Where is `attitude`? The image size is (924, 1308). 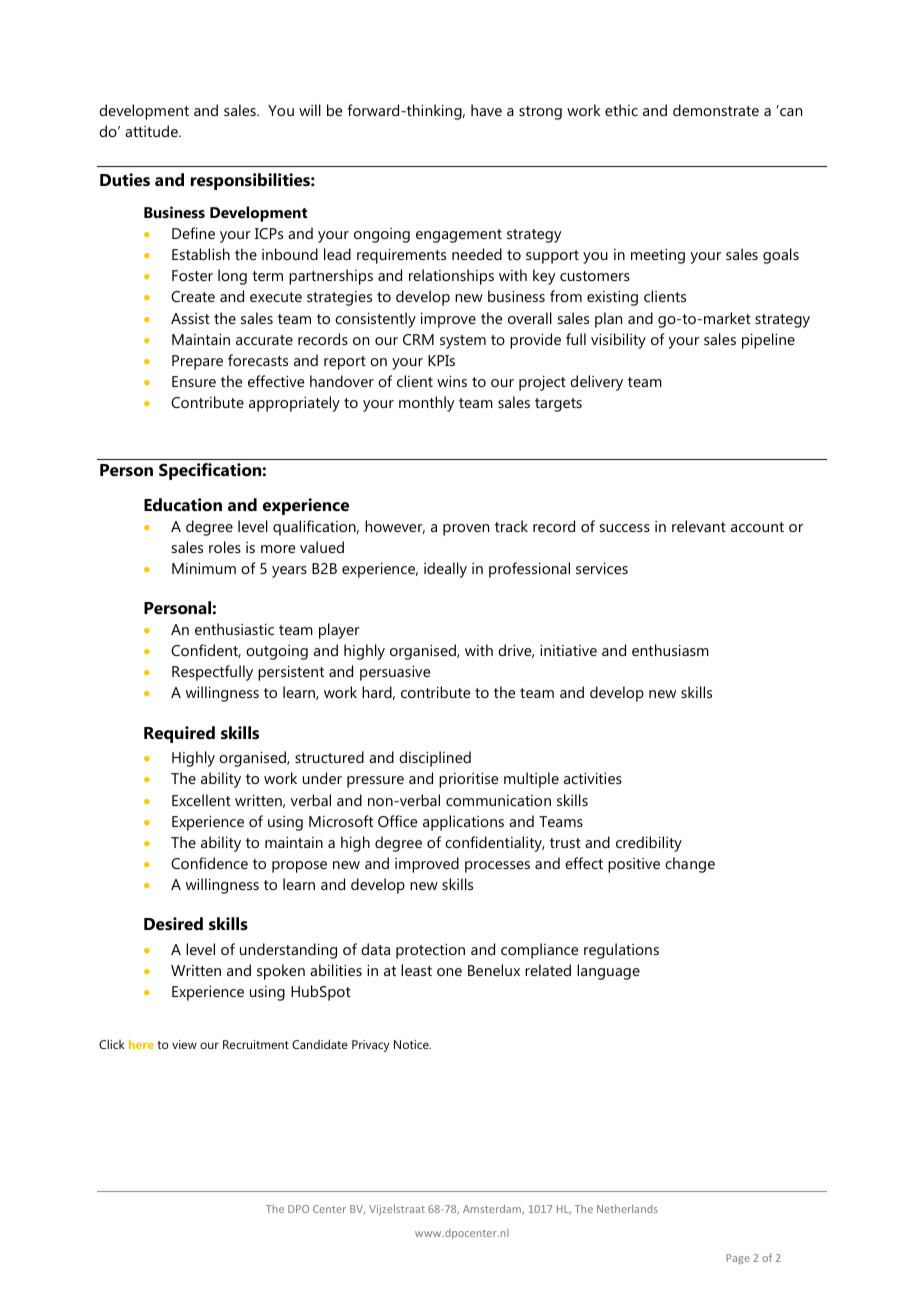 attitude is located at coordinates (152, 131).
